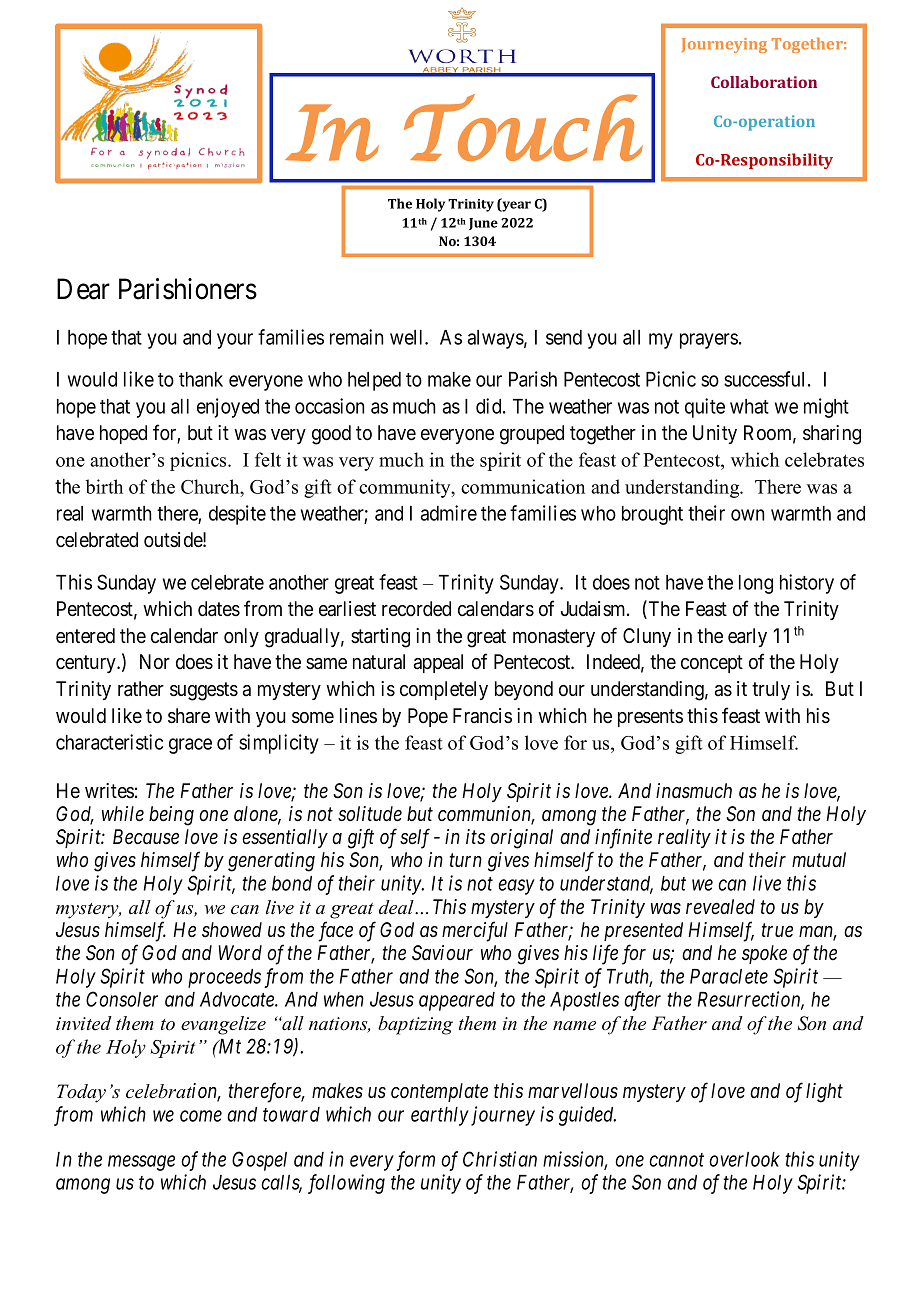  Describe the element at coordinates (764, 82) in the screenshot. I see `Collaboration` at that location.
